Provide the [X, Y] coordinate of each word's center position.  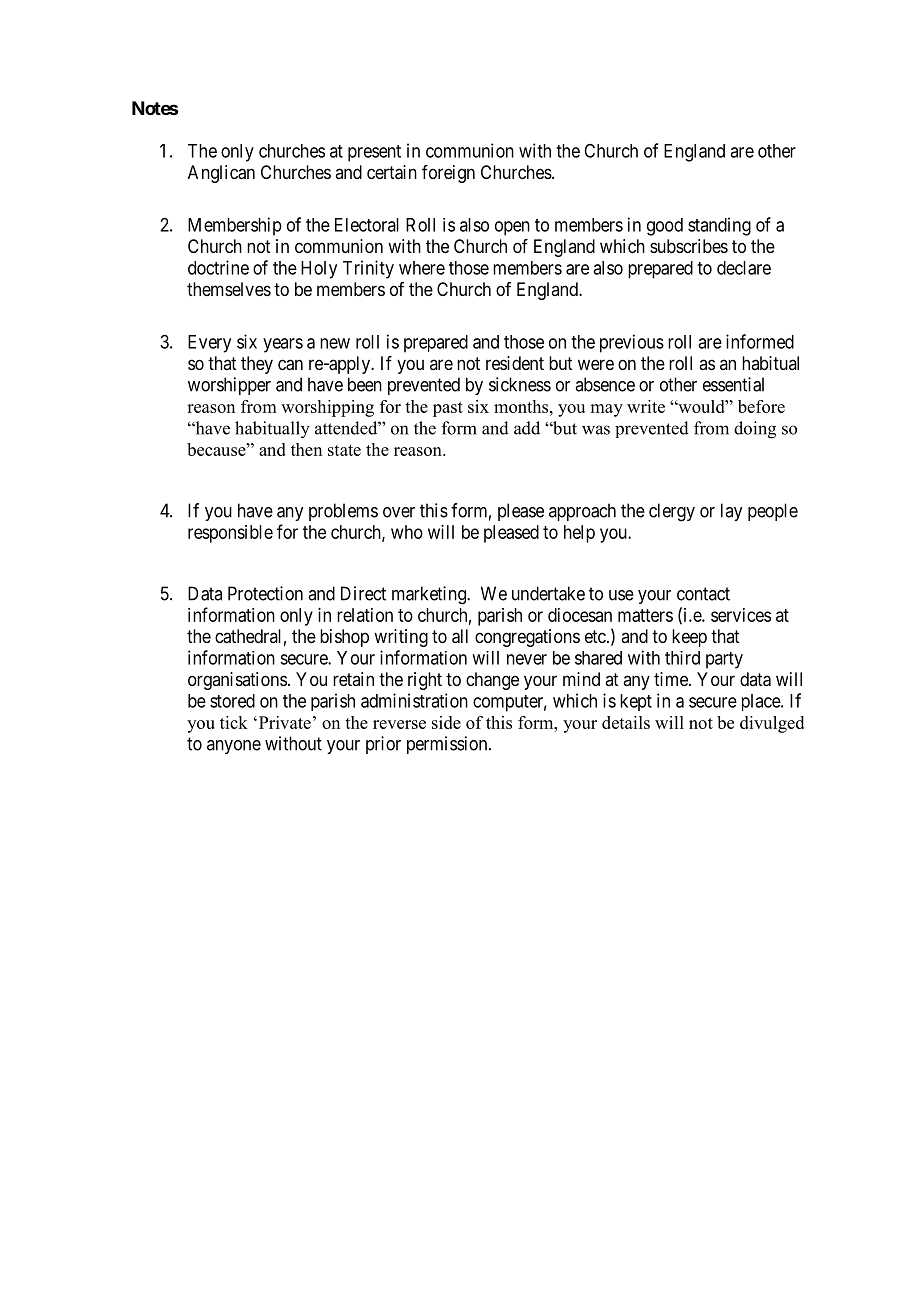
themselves [229, 289]
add [527, 428]
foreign [448, 174]
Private [283, 722]
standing [719, 226]
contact [703, 594]
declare [744, 268]
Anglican [221, 174]
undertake [548, 593]
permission [448, 745]
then [306, 449]
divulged [772, 724]
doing [755, 430]
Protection [265, 593]
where [422, 268]
